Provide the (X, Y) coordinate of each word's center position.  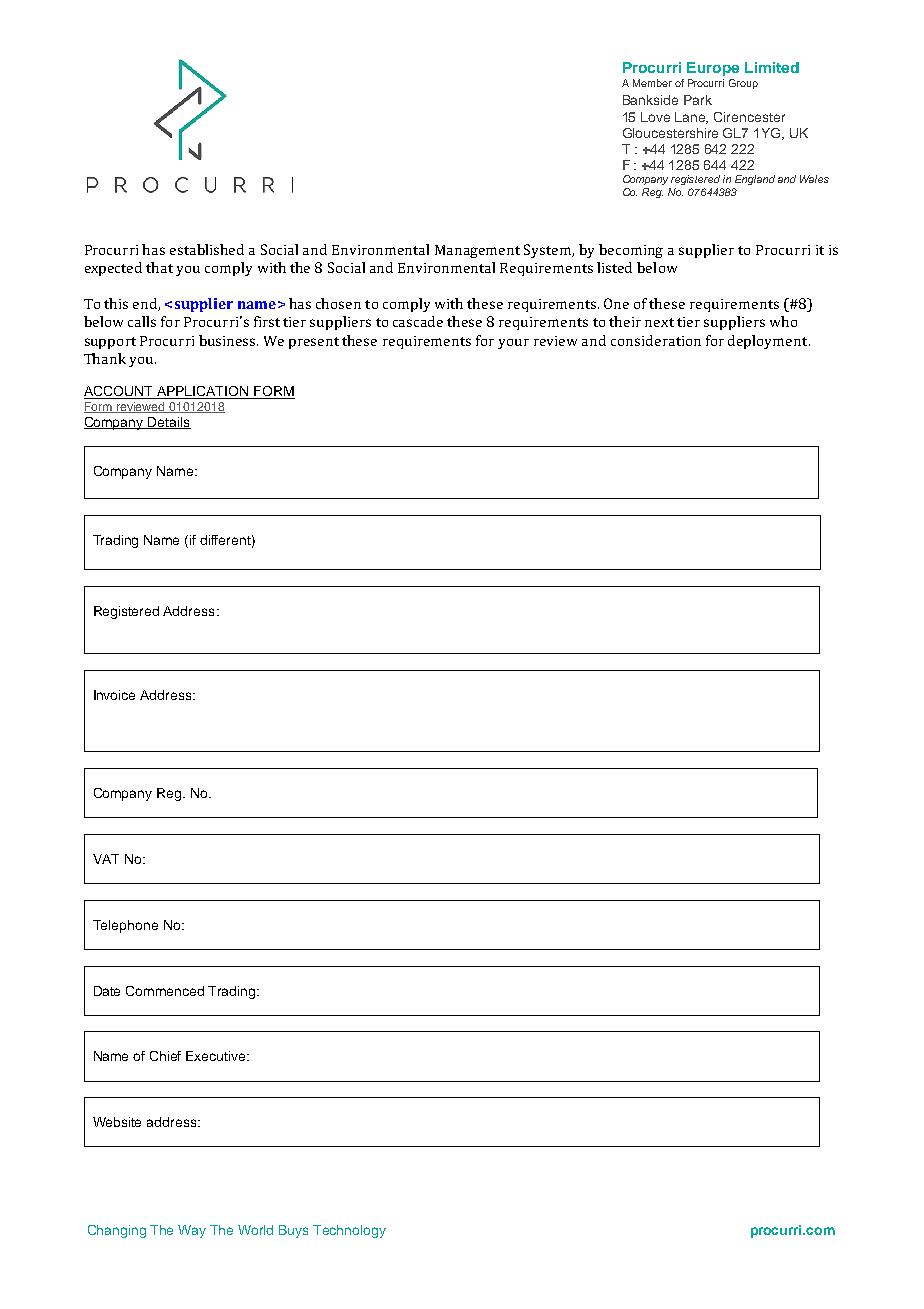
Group (743, 84)
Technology (349, 1231)
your (513, 344)
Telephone (125, 926)
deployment (769, 342)
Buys (293, 1231)
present (314, 343)
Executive (217, 1056)
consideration (656, 340)
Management (477, 251)
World (255, 1230)
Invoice (114, 695)
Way (192, 1231)
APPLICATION (202, 392)
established (207, 249)
